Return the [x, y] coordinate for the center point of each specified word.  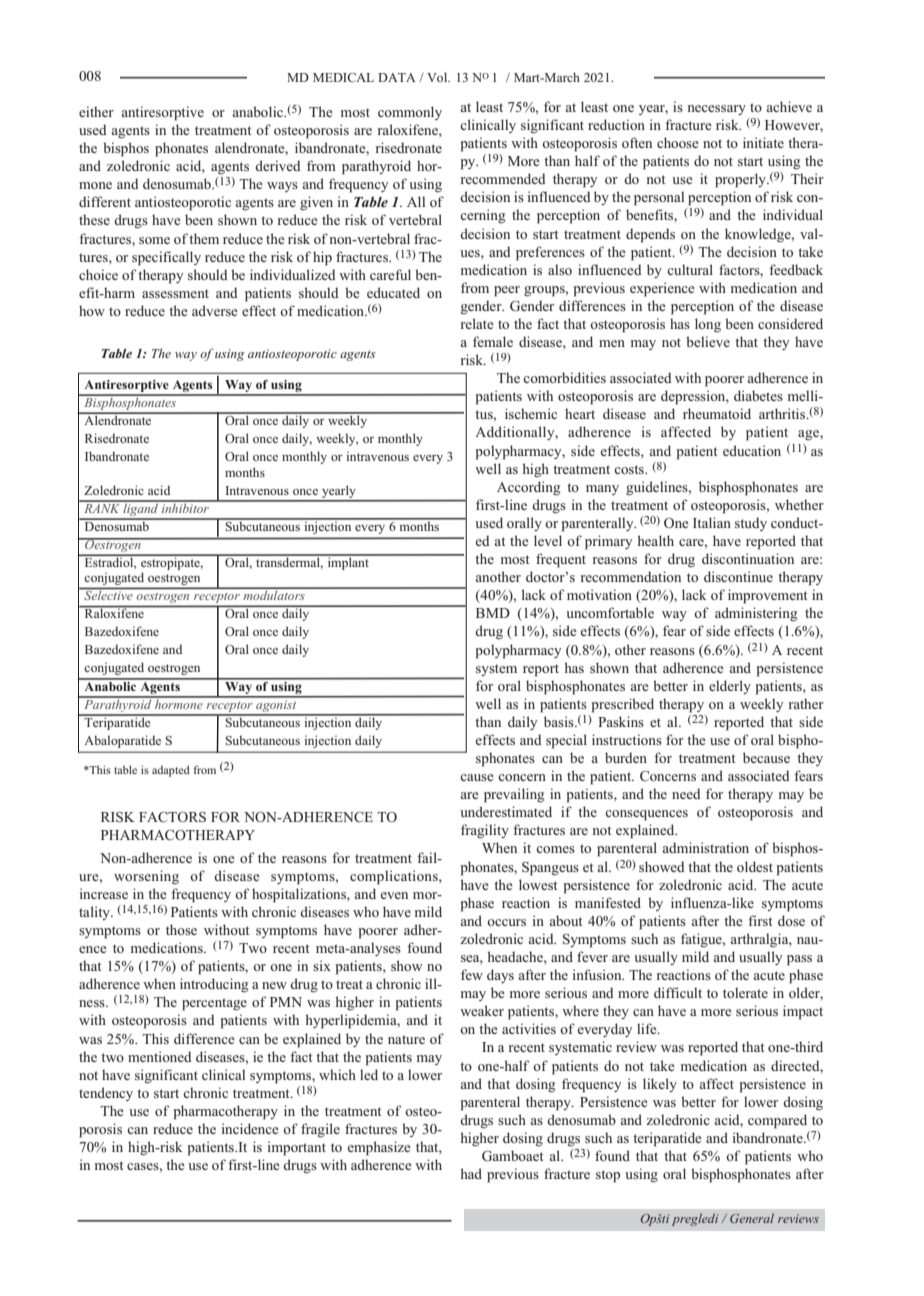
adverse [215, 310]
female [493, 341]
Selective [108, 594]
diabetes [758, 395]
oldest [755, 866]
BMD [493, 613]
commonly [410, 113]
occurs [506, 922]
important [297, 1148]
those [181, 929]
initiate [763, 142]
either [96, 111]
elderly [730, 687]
